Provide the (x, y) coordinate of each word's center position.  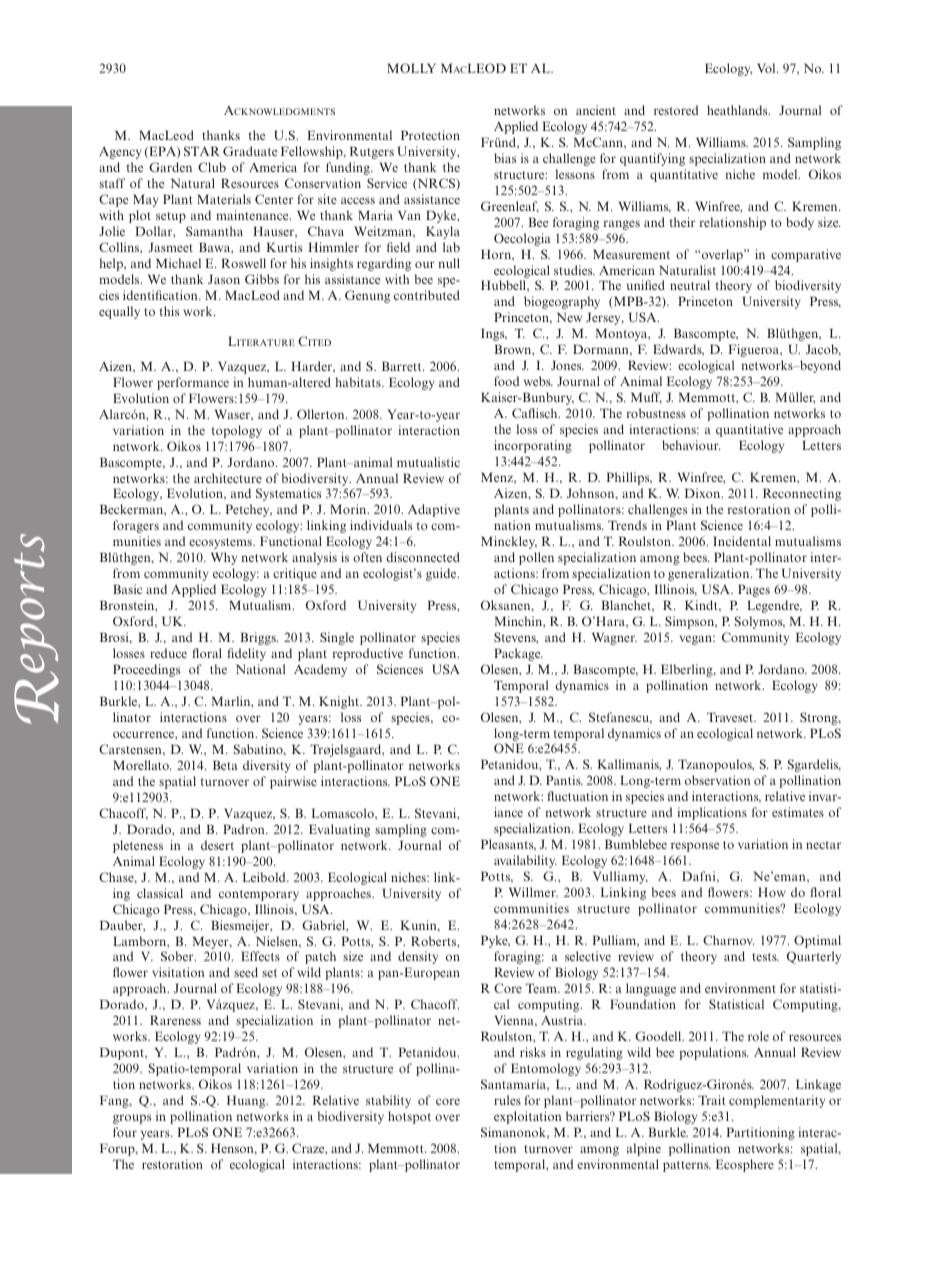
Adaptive (434, 510)
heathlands (738, 110)
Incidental (742, 541)
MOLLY (411, 68)
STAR (202, 151)
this (169, 311)
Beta (225, 765)
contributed (427, 295)
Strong (820, 718)
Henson (233, 1149)
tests (765, 957)
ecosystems (221, 543)
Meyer (212, 942)
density (418, 957)
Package (518, 654)
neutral (690, 285)
